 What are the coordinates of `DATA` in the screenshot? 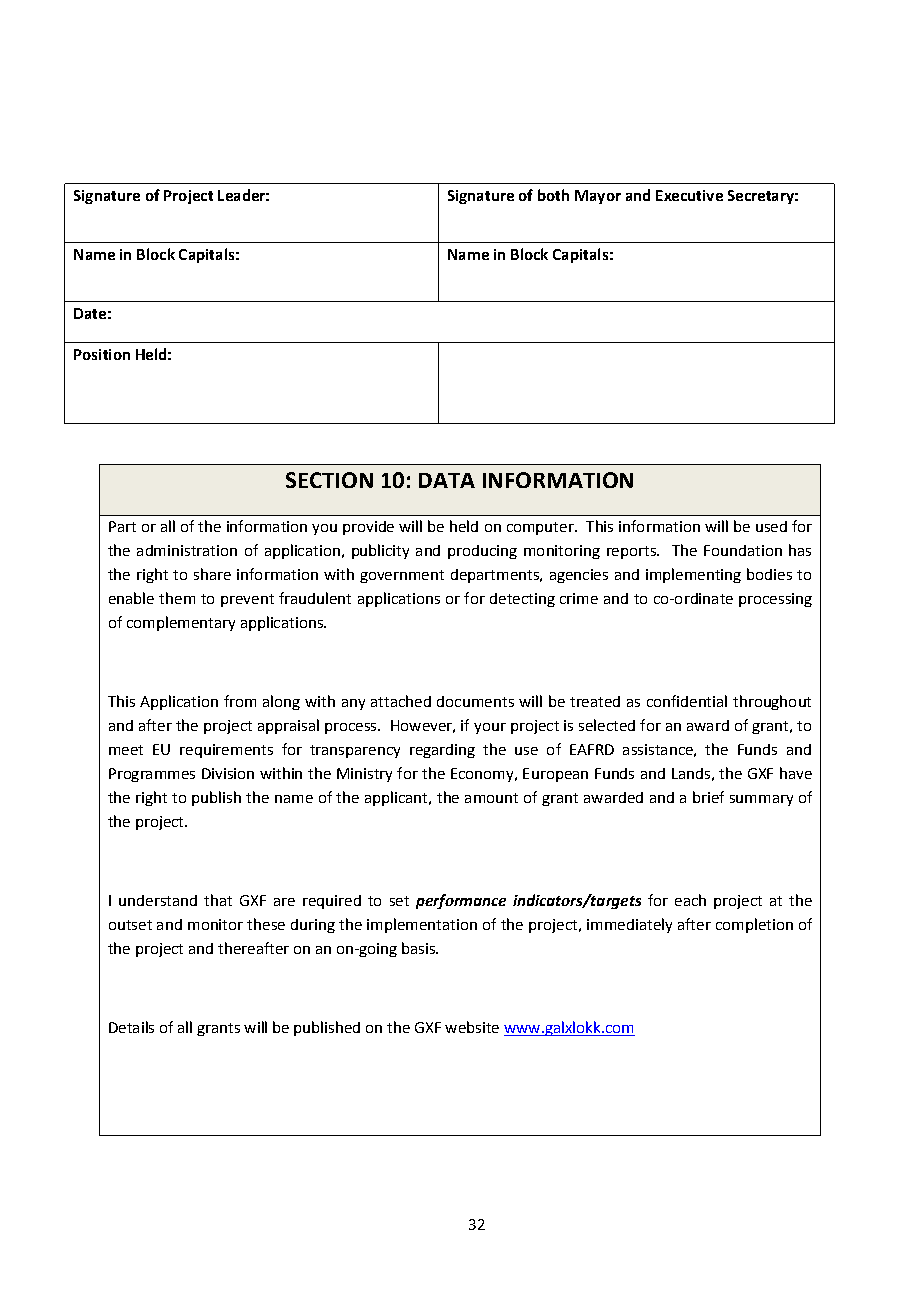 It's located at (447, 480).
